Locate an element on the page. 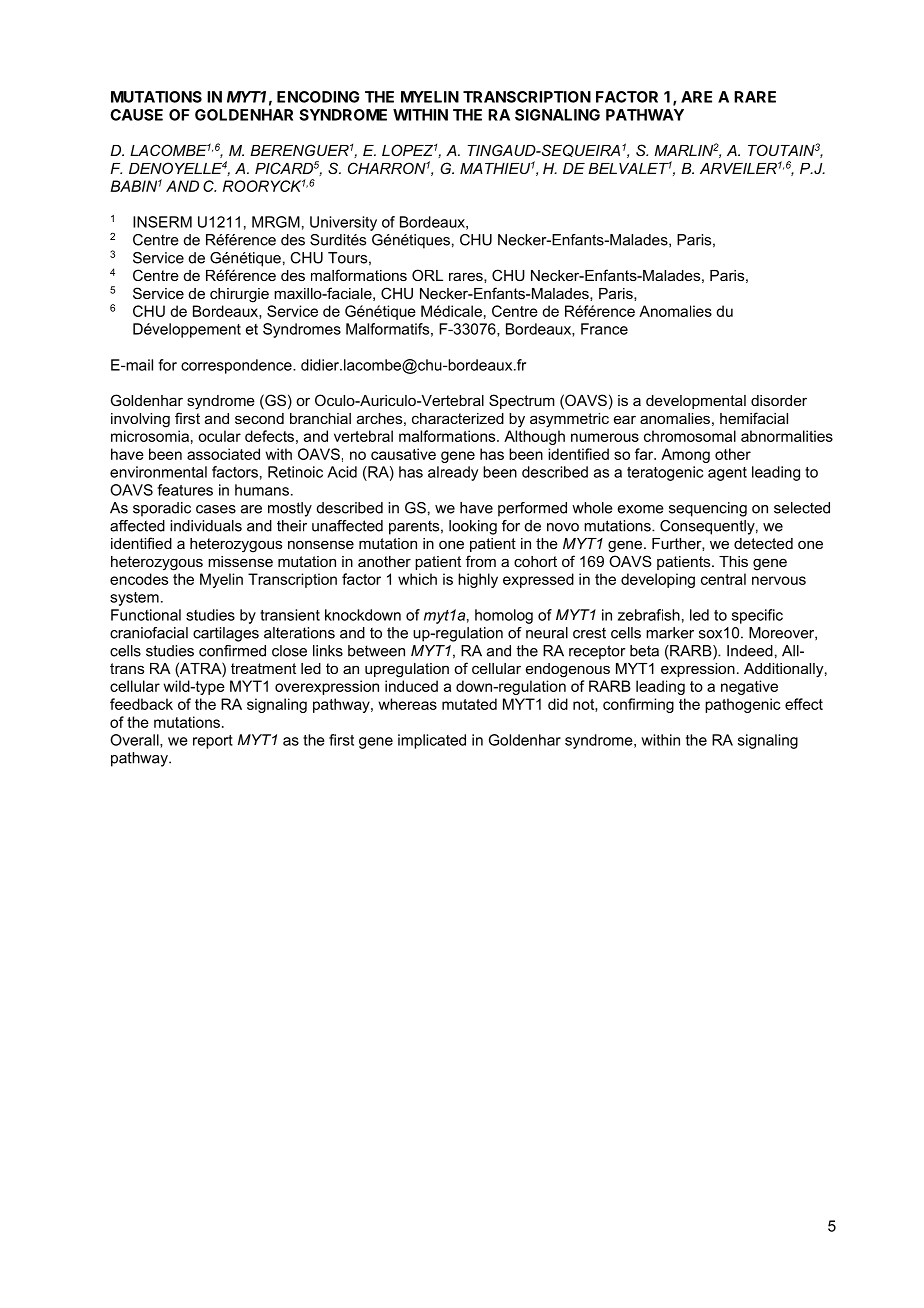  developmental is located at coordinates (696, 402).
